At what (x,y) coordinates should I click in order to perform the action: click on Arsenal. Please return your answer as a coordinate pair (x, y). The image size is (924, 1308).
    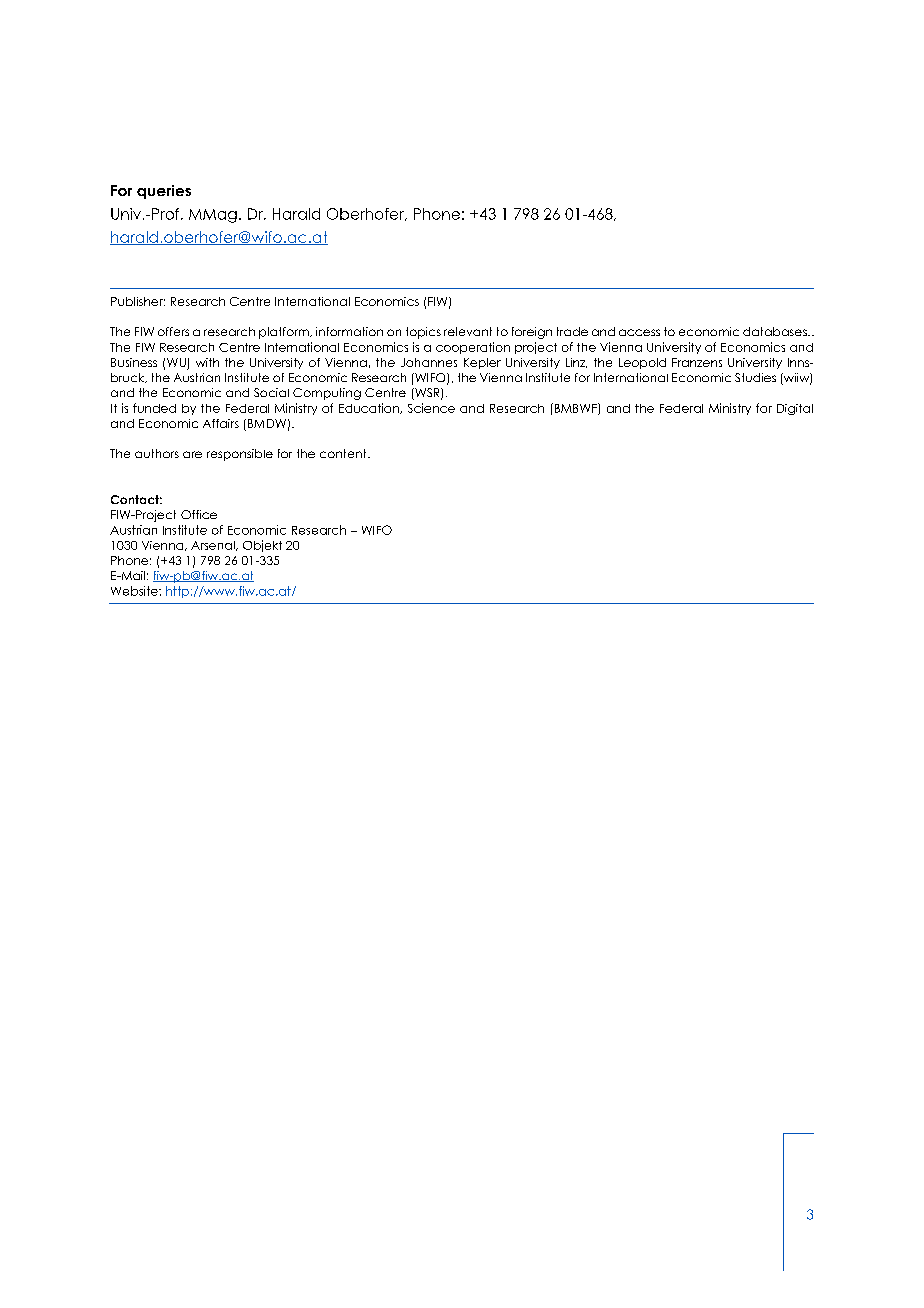
    Looking at the image, I should click on (214, 546).
